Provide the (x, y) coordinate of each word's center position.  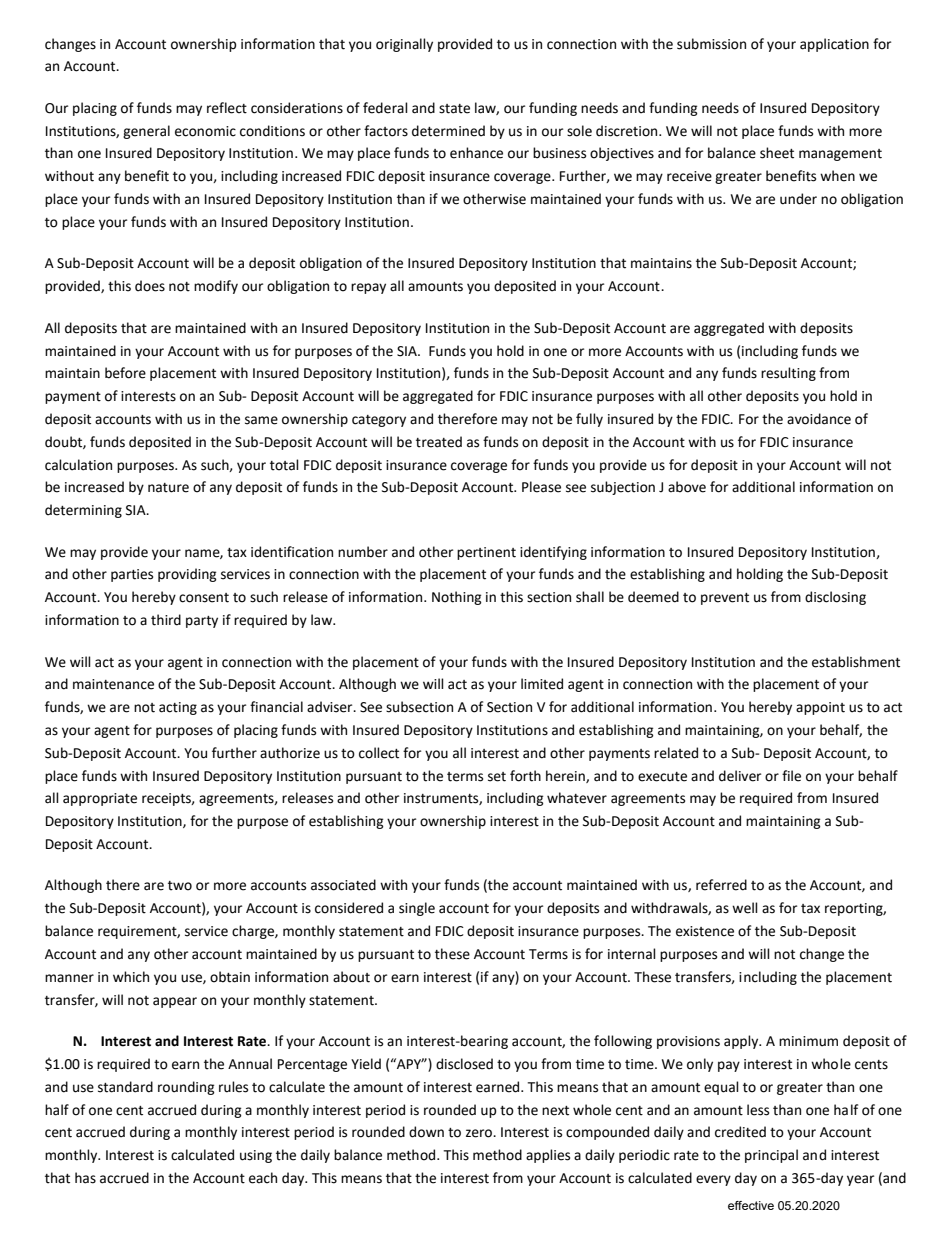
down (426, 1132)
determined (448, 131)
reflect (227, 108)
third (166, 620)
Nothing (457, 598)
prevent (725, 599)
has (85, 1178)
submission (711, 44)
